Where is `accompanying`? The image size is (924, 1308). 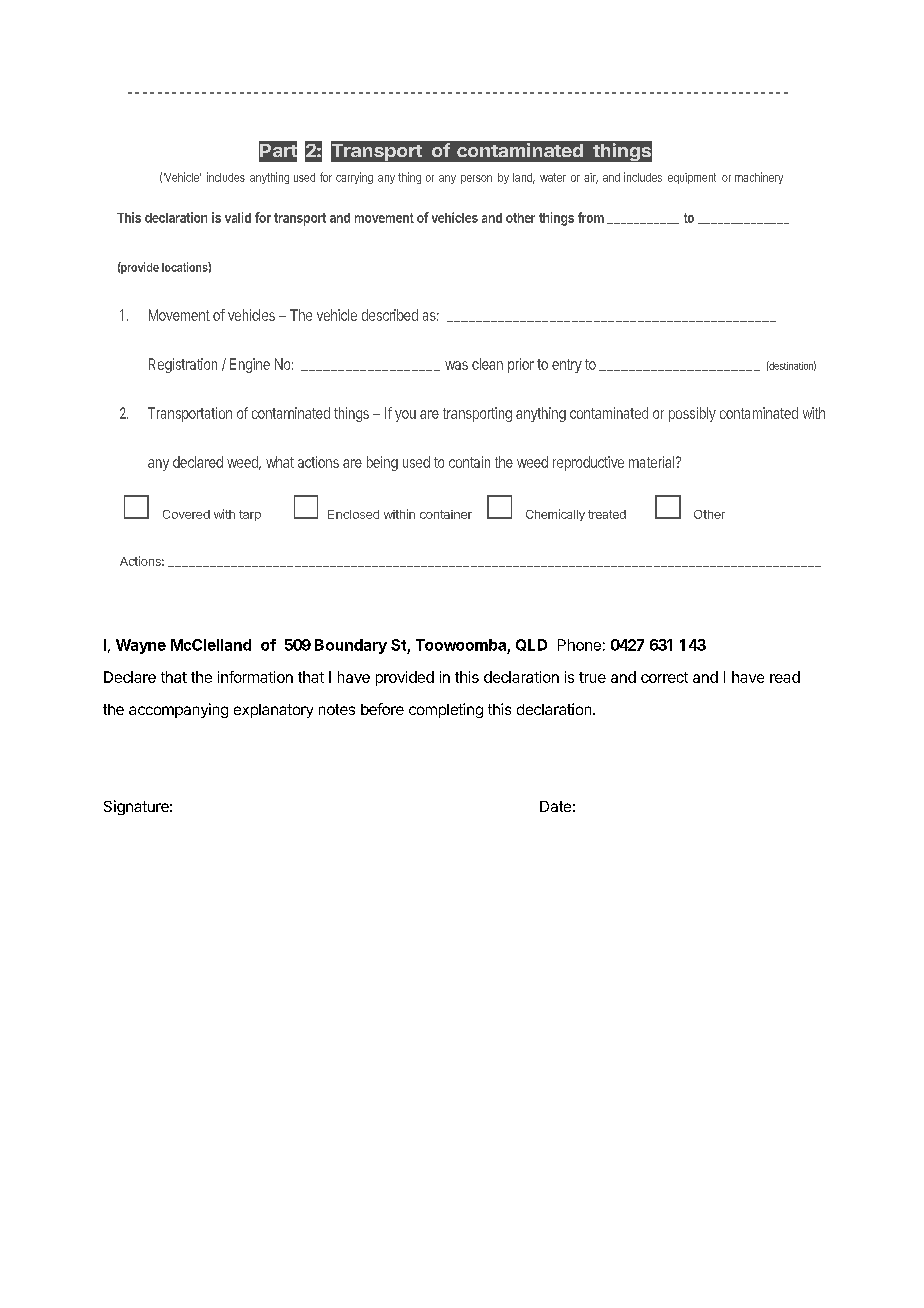 accompanying is located at coordinates (178, 710).
